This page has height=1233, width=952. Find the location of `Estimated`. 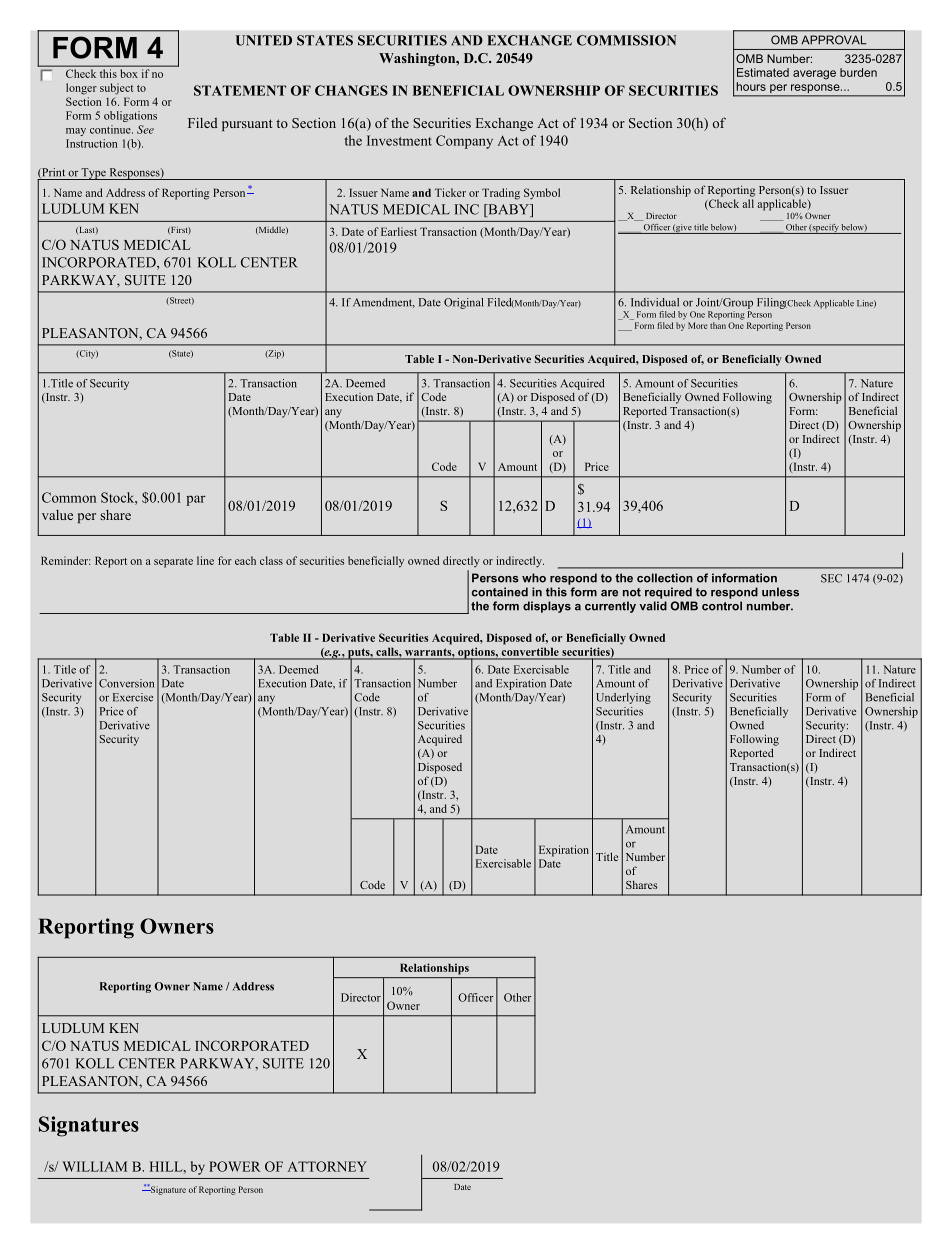

Estimated is located at coordinates (763, 72).
